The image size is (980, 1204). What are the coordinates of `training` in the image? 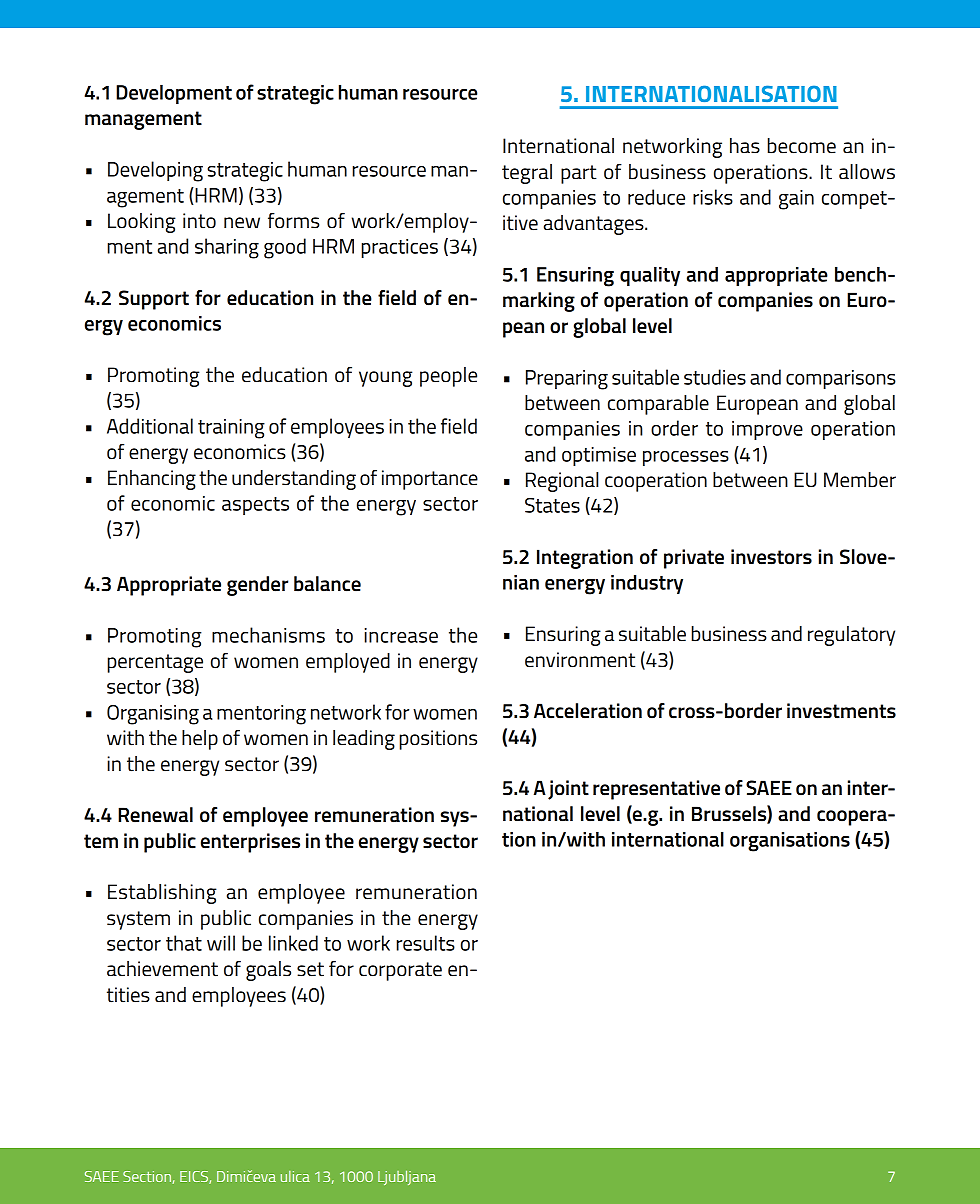 It's located at (231, 429).
